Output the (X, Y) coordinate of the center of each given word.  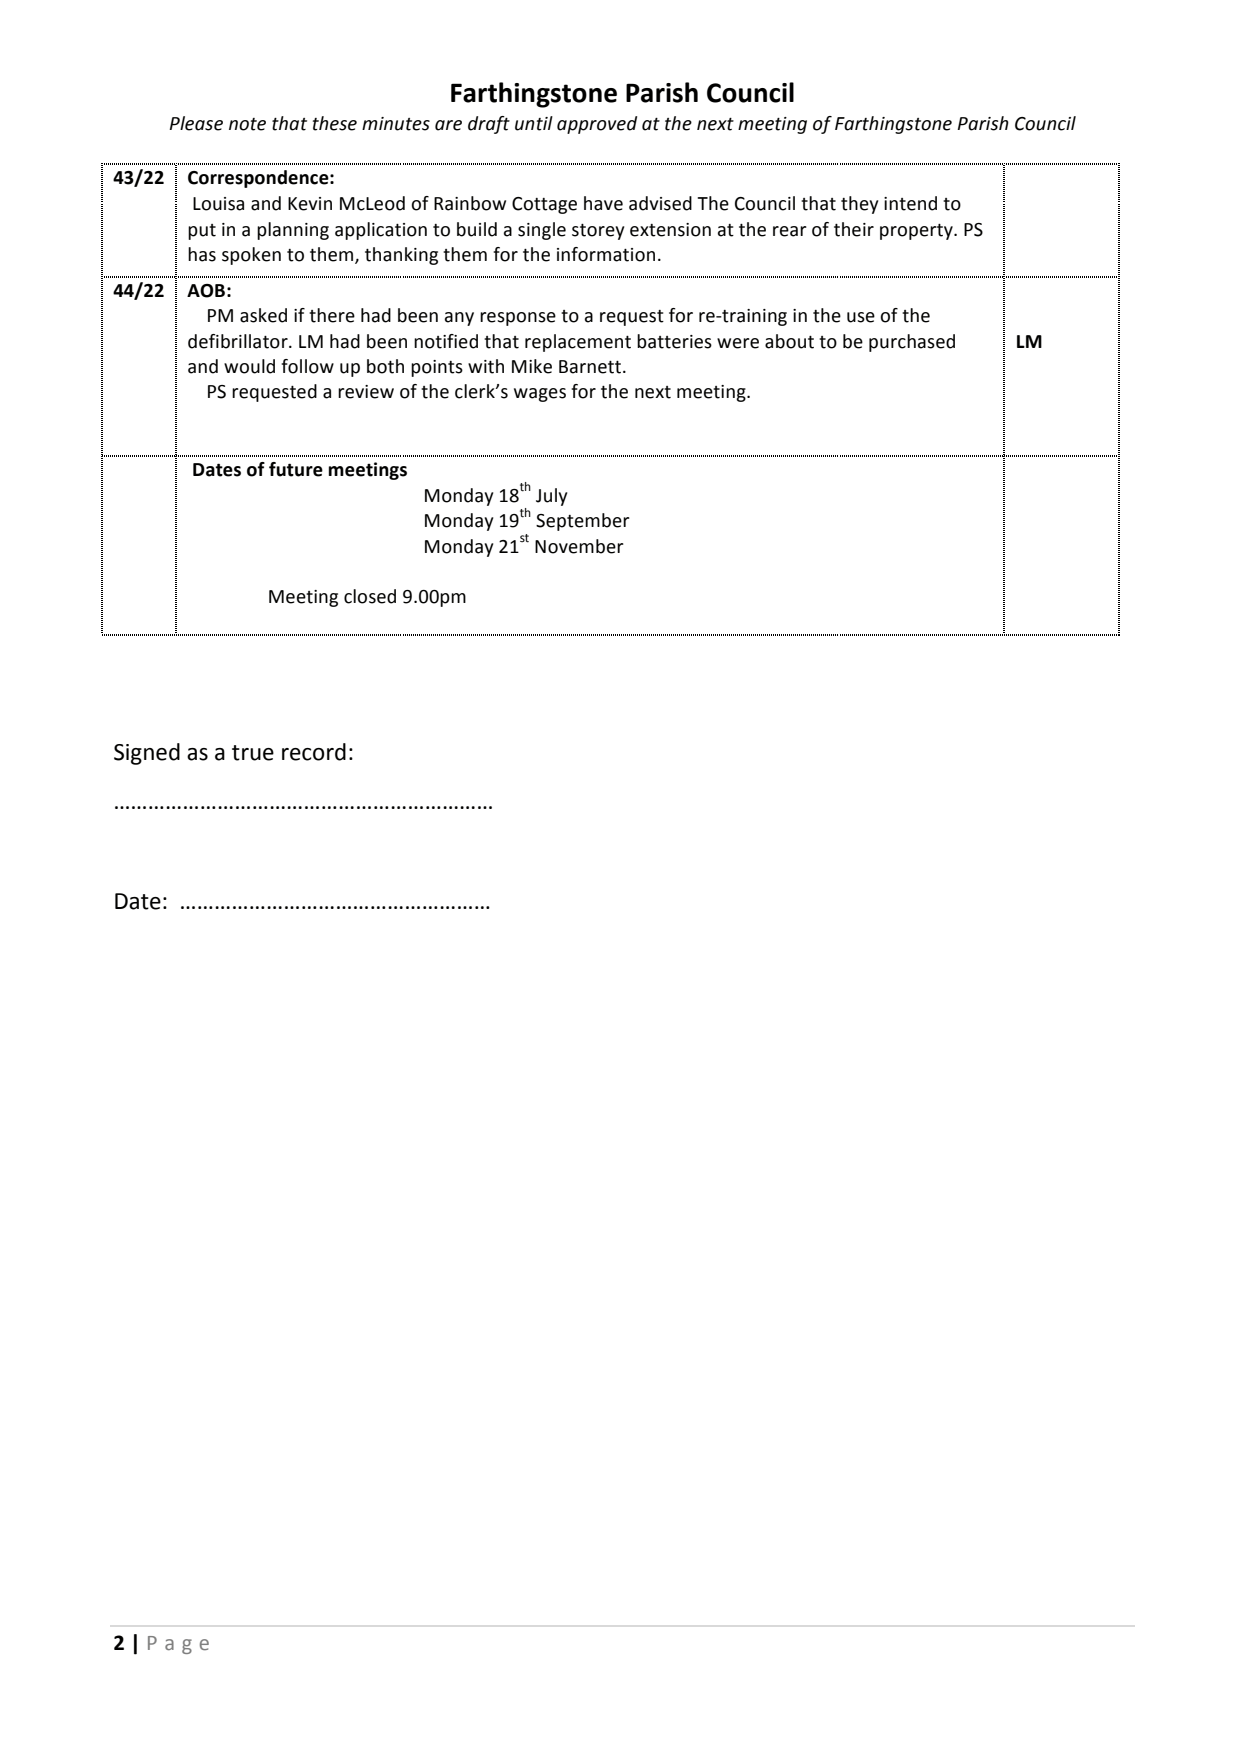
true (253, 753)
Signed (147, 754)
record (314, 752)
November (579, 546)
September (583, 522)
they (859, 205)
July (551, 497)
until (534, 123)
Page (178, 1645)
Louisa (218, 204)
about (789, 341)
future (296, 469)
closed (370, 596)
